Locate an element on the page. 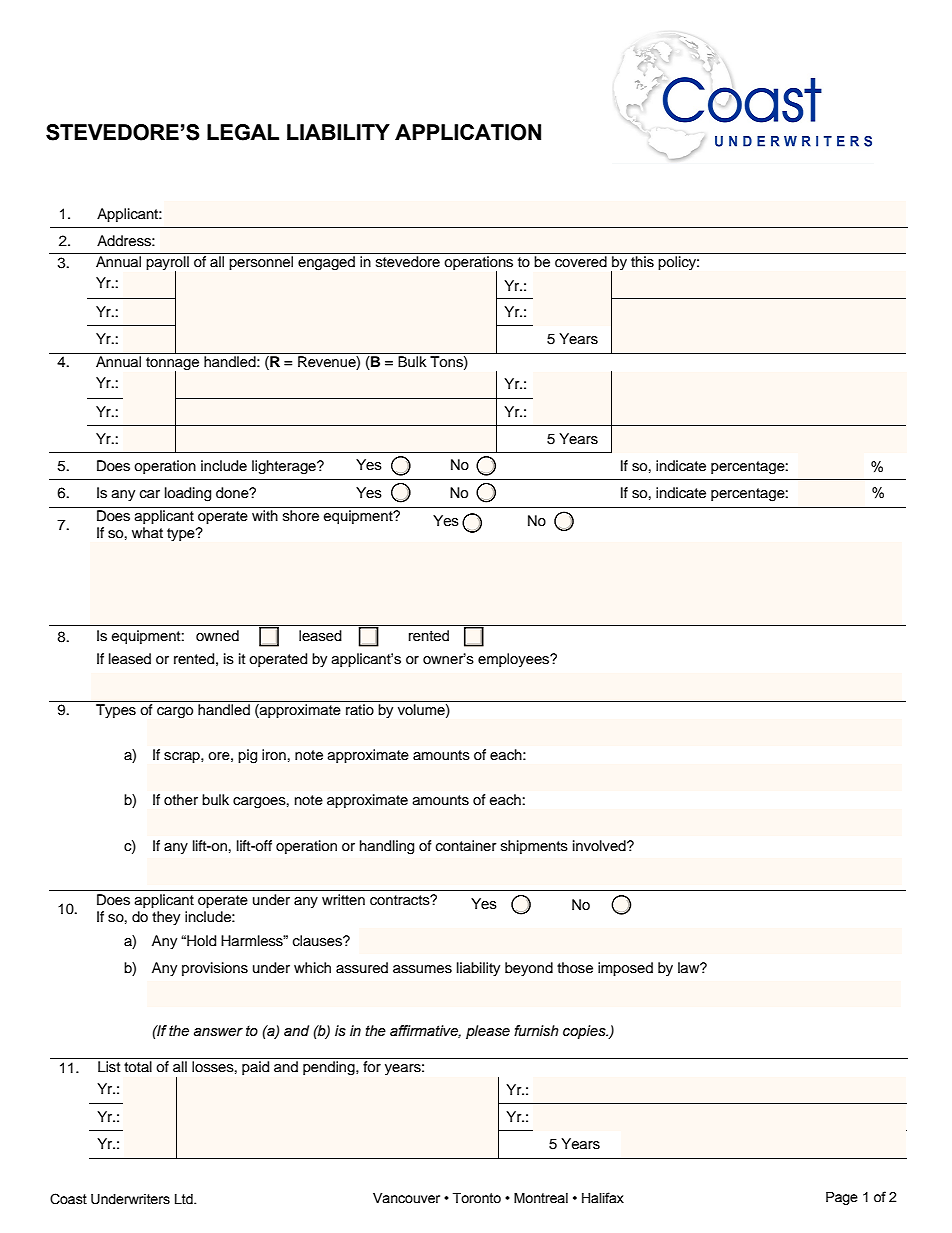  provisions is located at coordinates (215, 969).
